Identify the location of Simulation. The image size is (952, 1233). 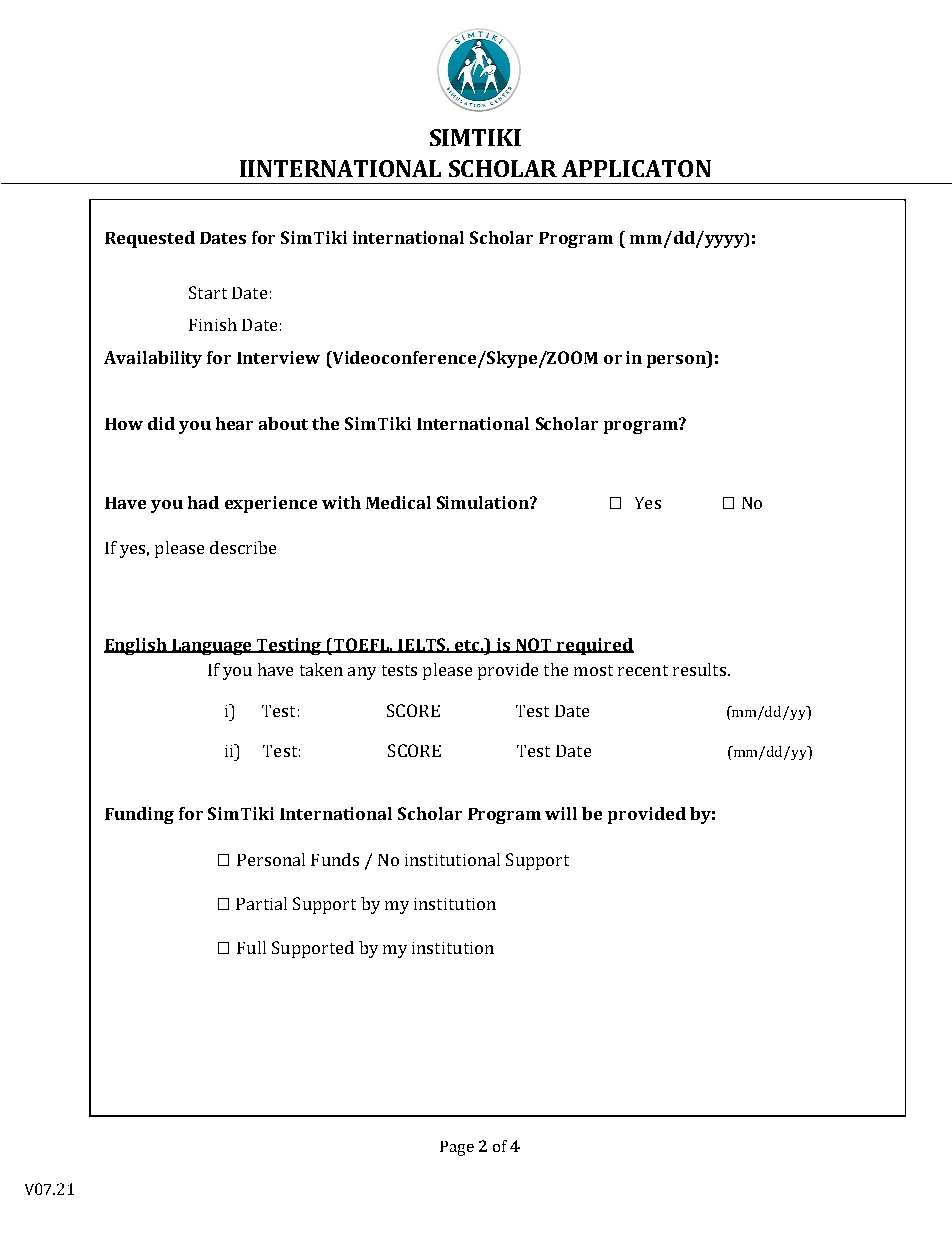
(484, 502).
